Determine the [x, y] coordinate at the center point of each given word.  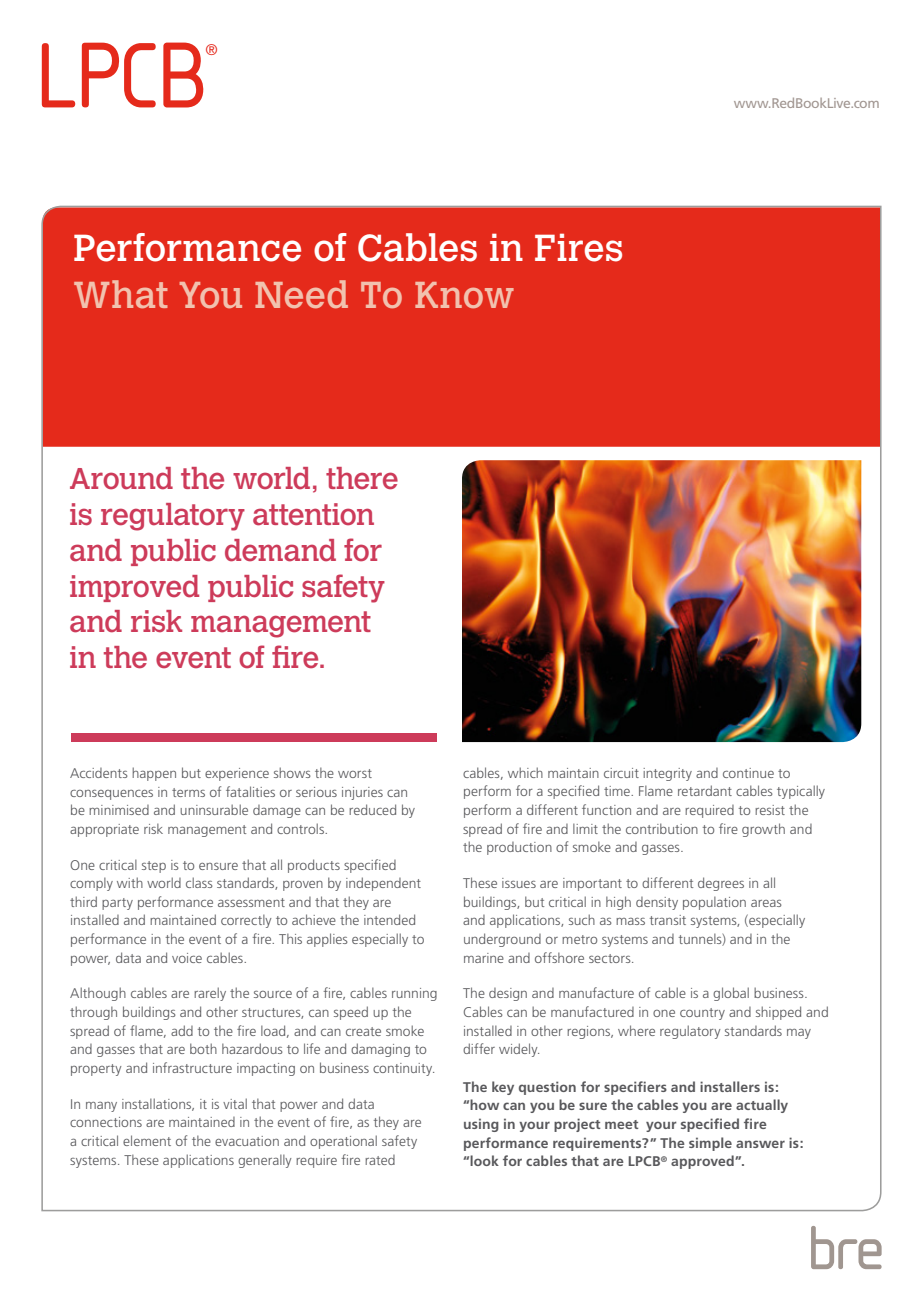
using [481, 1125]
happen [154, 774]
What [121, 294]
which [525, 772]
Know [464, 295]
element [147, 1140]
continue [748, 773]
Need [301, 294]
